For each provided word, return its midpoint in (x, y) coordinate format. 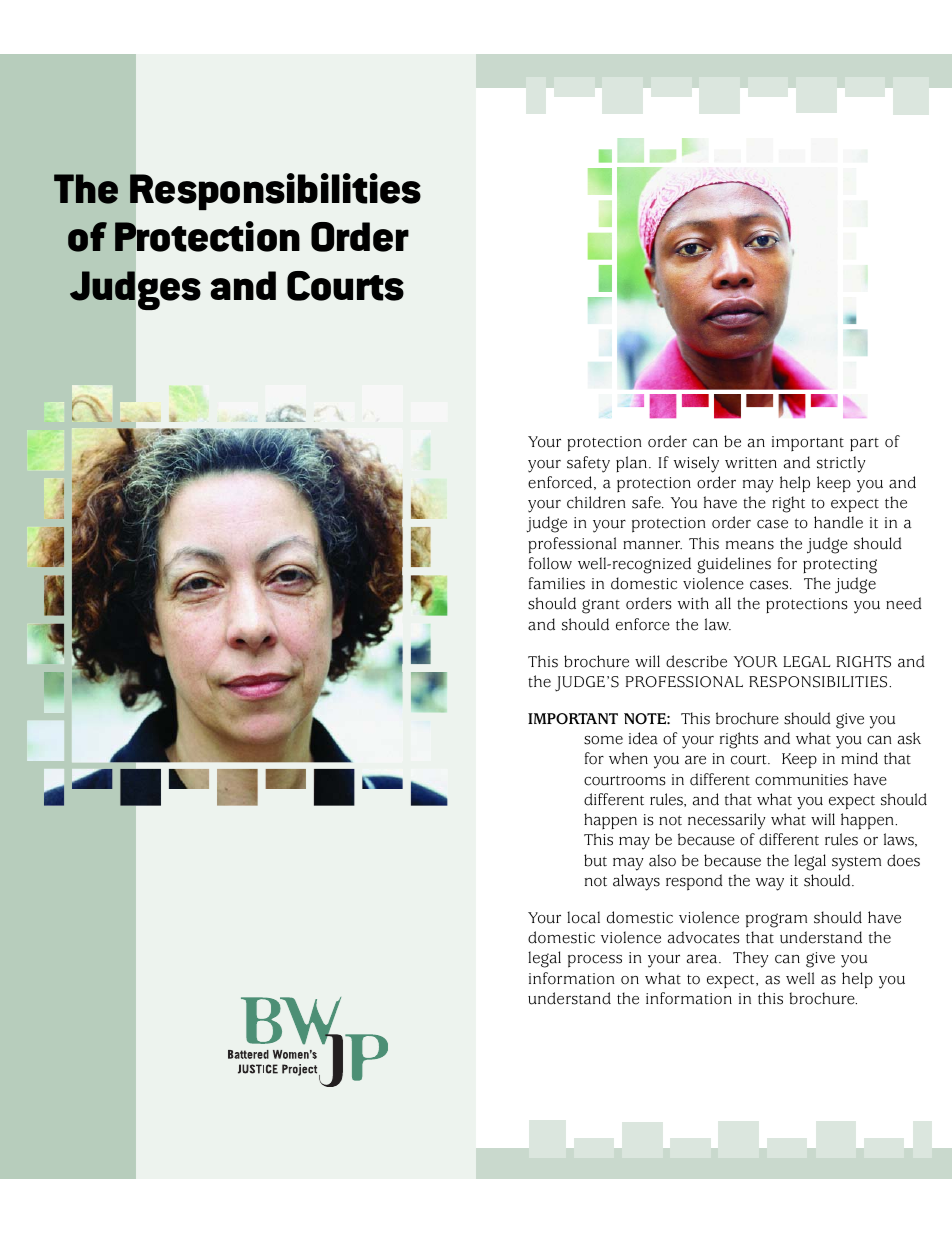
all (723, 603)
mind (859, 758)
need (904, 603)
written (751, 463)
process (595, 961)
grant (601, 606)
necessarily (726, 821)
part (864, 444)
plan (631, 464)
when (628, 758)
